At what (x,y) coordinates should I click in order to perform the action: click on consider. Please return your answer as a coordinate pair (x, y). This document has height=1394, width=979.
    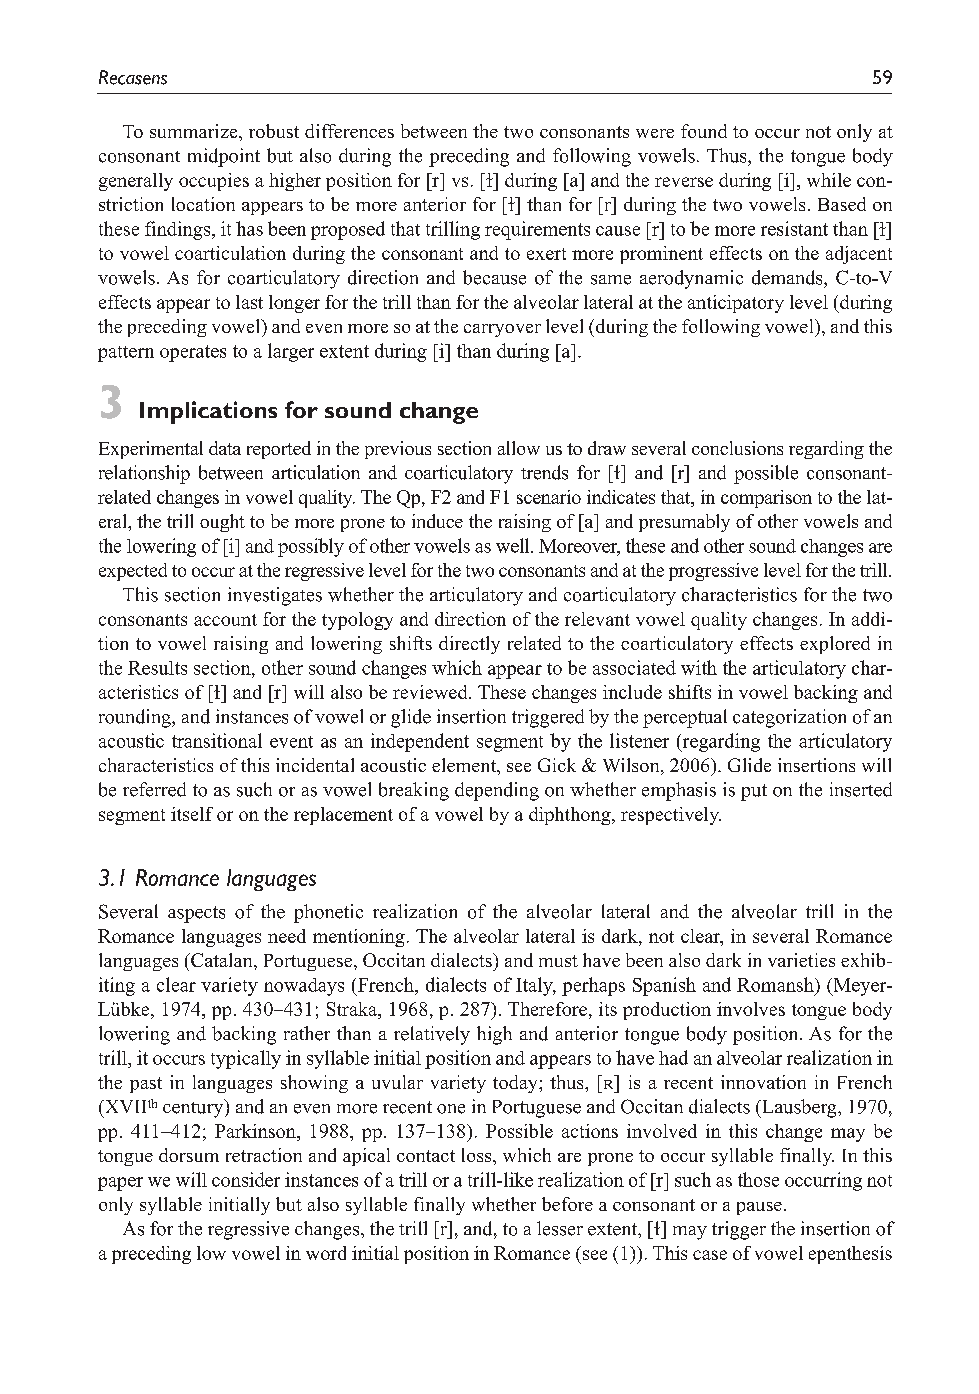
    Looking at the image, I should click on (246, 1179).
